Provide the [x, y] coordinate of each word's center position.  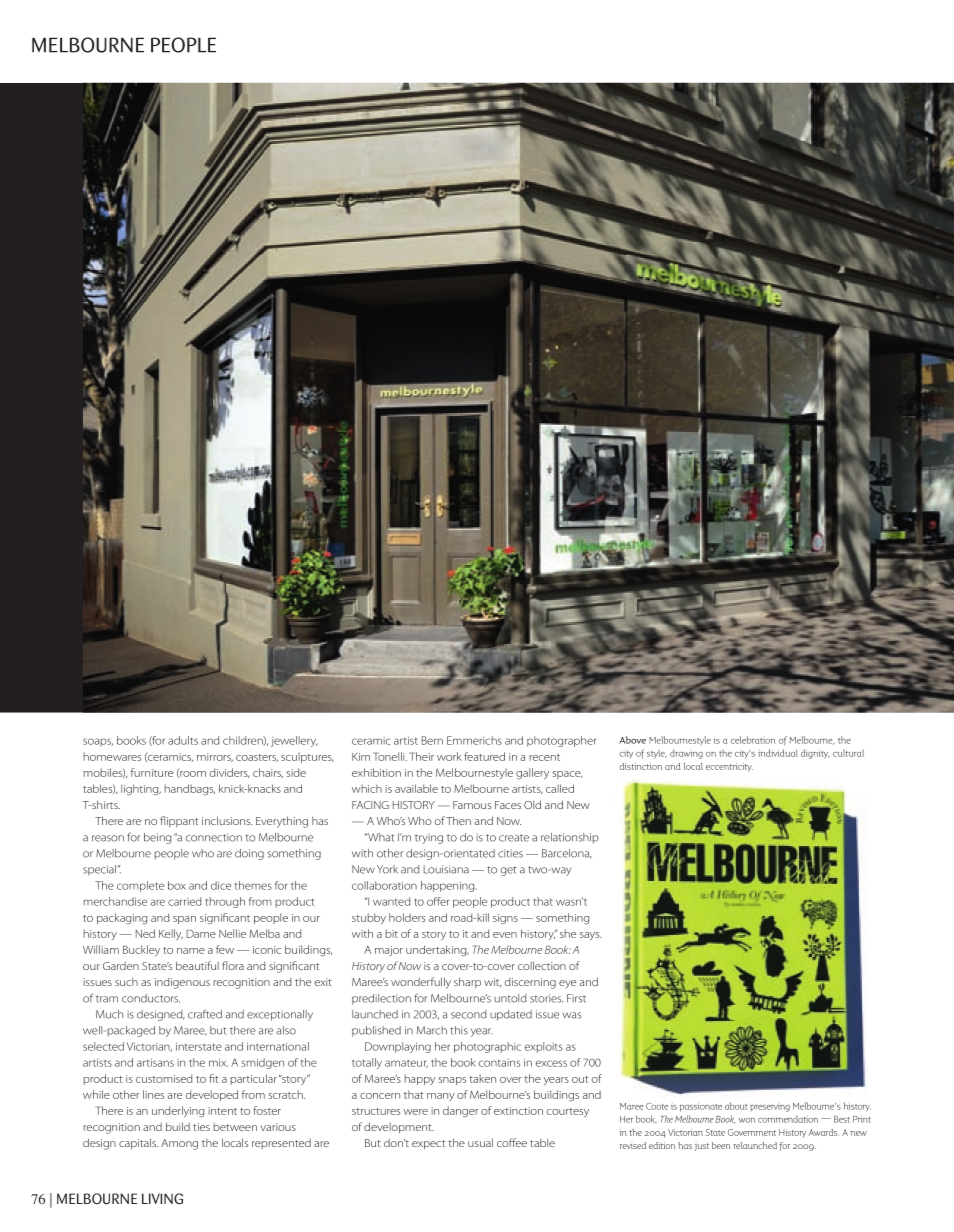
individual [778, 753]
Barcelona [567, 854]
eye [567, 984]
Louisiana [446, 869]
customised [164, 1078]
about [736, 1106]
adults [183, 740]
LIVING [162, 1198]
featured [484, 756]
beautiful [197, 965]
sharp [467, 982]
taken [482, 1078]
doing [249, 854]
